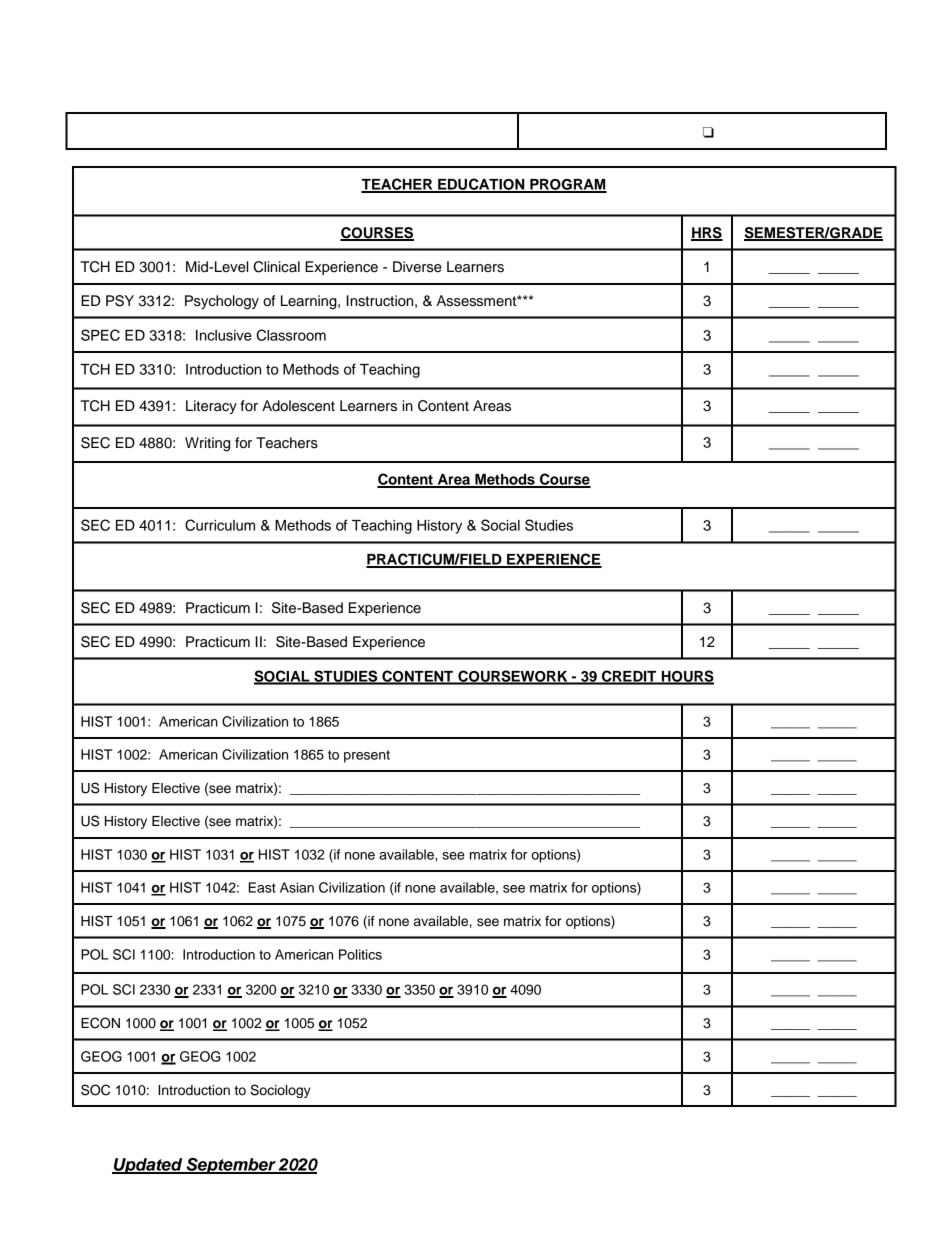  I want to click on PROGRAM, so click(567, 185).
